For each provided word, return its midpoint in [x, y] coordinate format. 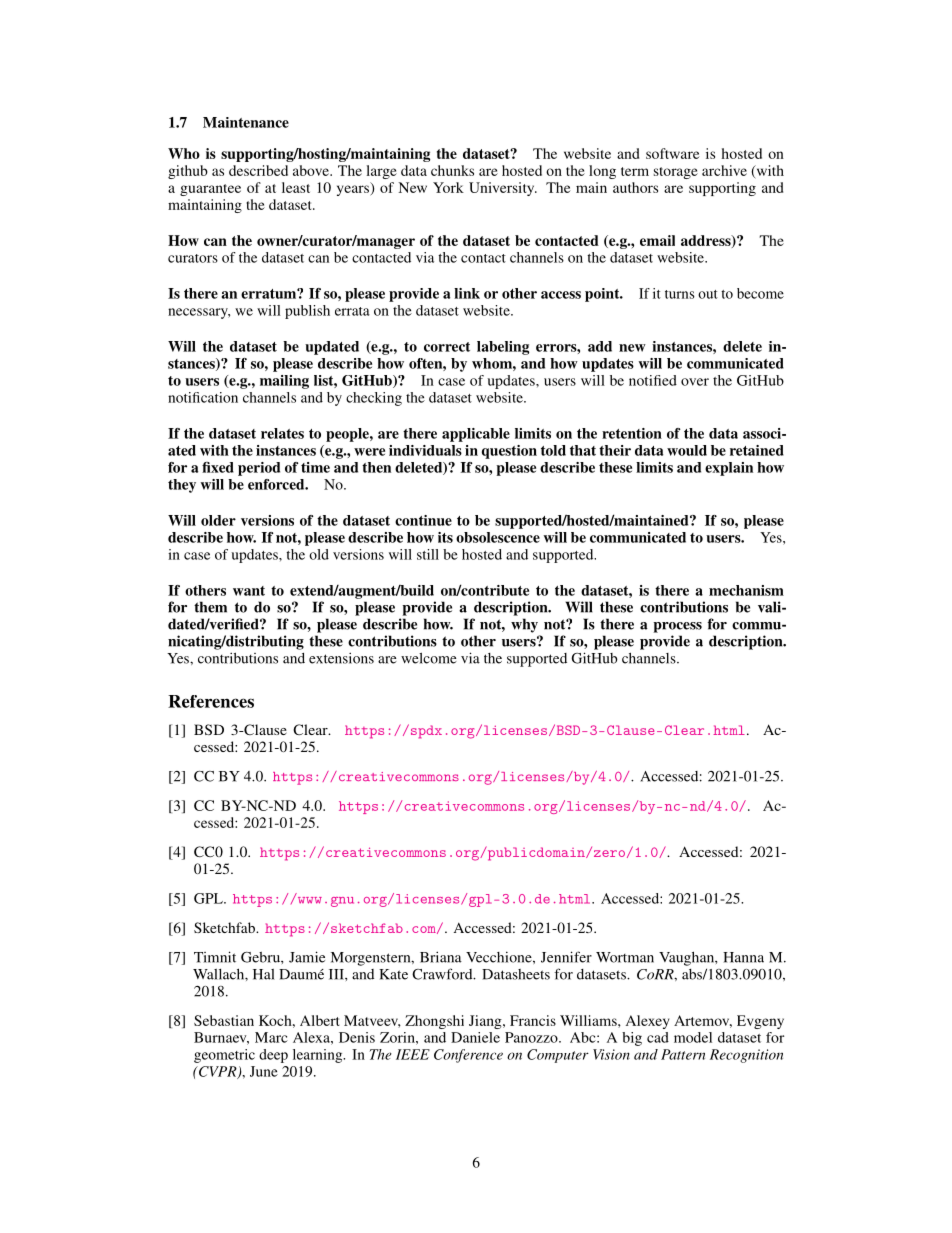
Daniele [475, 1037]
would [687, 450]
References [211, 701]
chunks [452, 170]
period [259, 469]
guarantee [210, 190]
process [677, 627]
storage [676, 173]
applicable [476, 435]
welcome [429, 658]
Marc [271, 1037]
